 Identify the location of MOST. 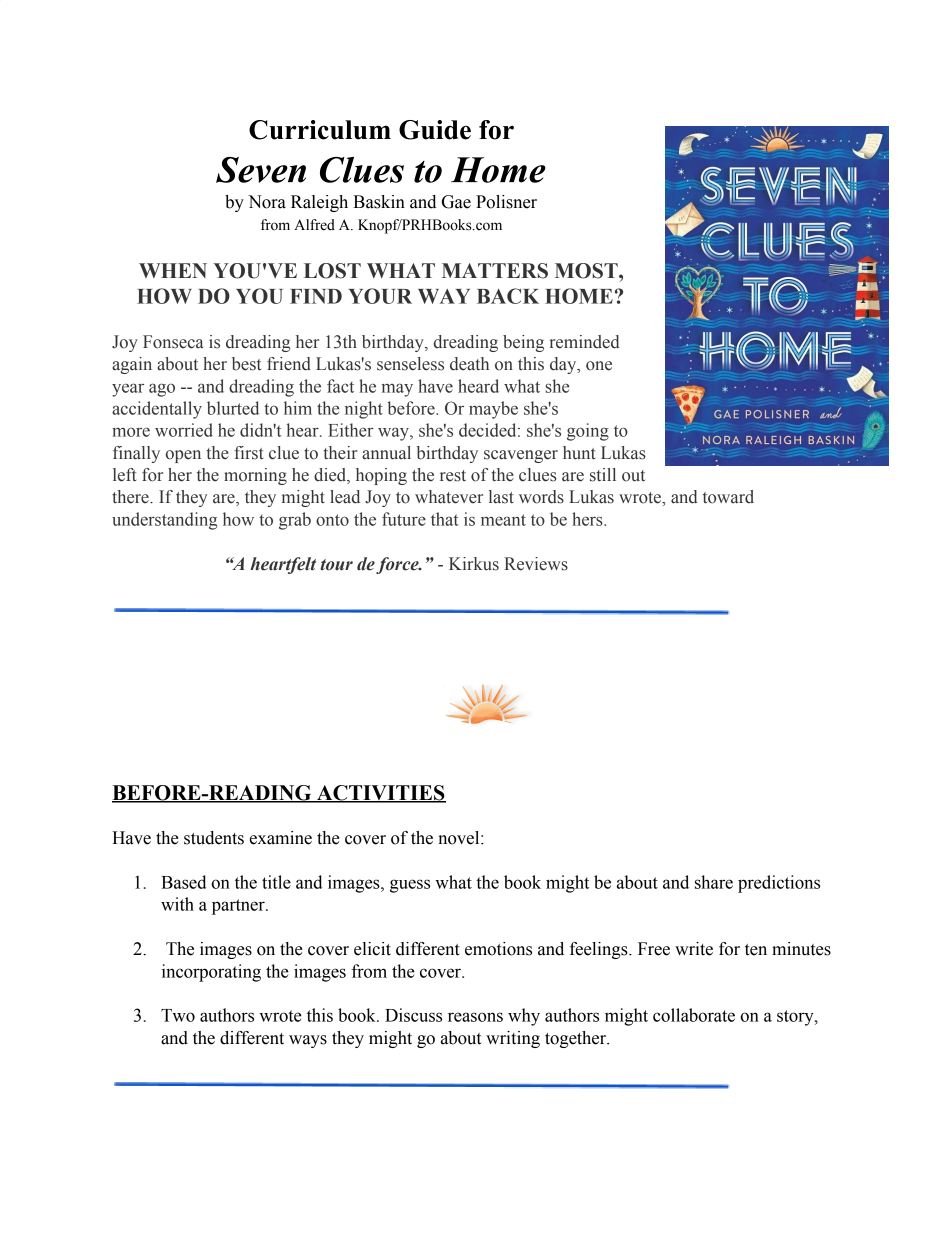
(587, 271).
